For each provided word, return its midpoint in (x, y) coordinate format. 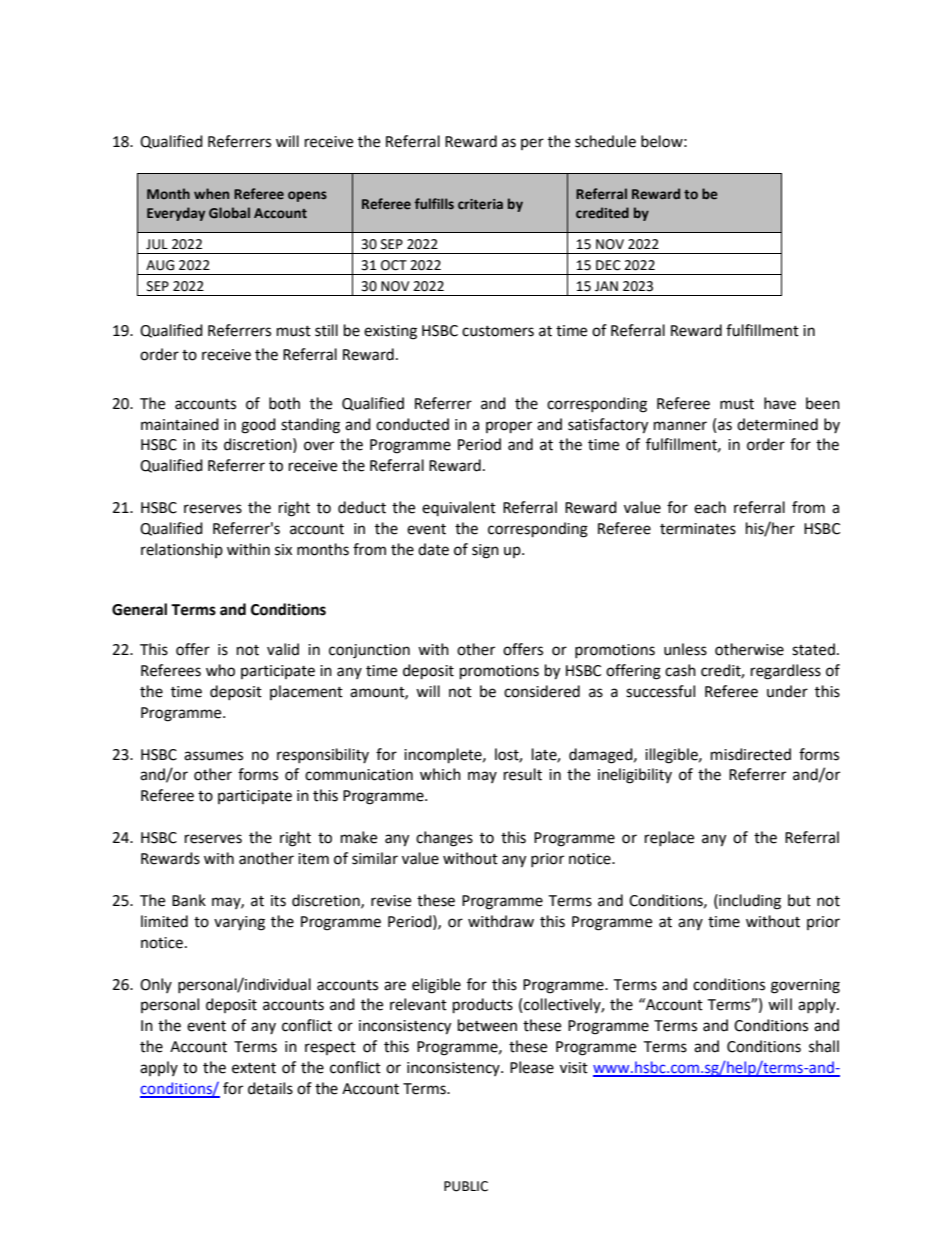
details (270, 1088)
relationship (182, 550)
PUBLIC (466, 1186)
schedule (605, 141)
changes (444, 839)
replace (669, 838)
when (211, 193)
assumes (213, 756)
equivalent (459, 508)
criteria (480, 204)
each (710, 507)
